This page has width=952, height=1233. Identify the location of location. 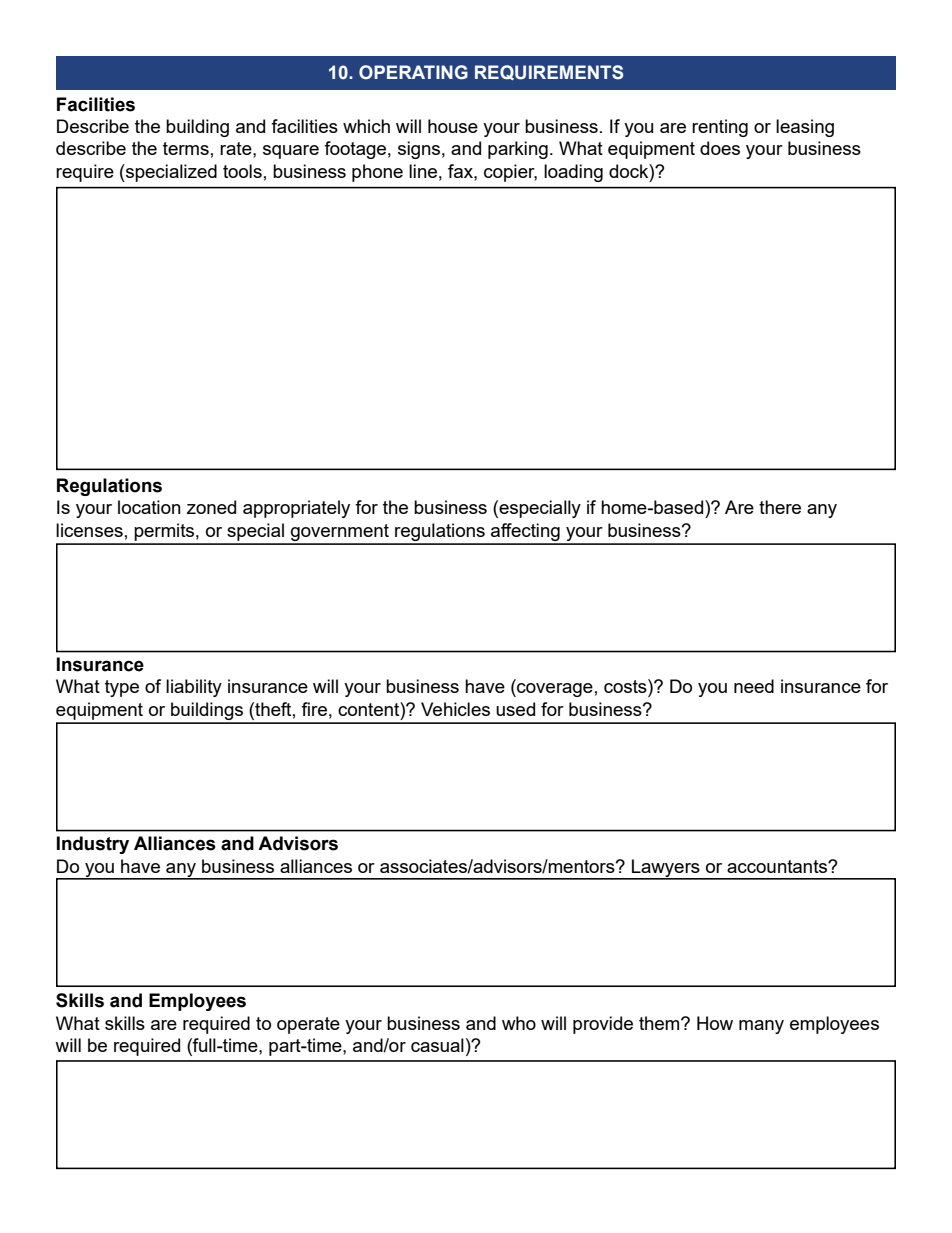
(149, 507).
